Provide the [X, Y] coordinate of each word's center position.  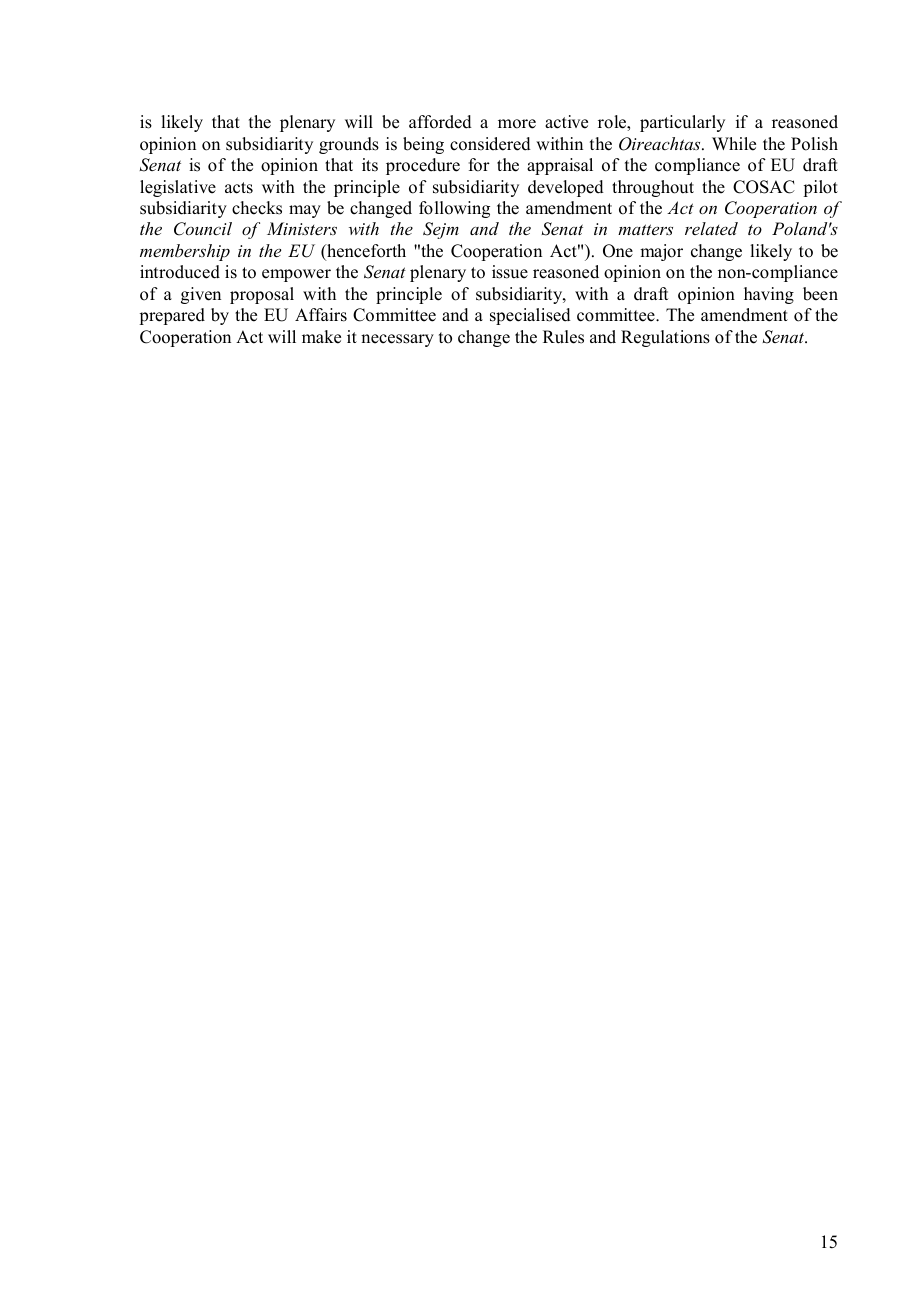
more [517, 124]
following [454, 209]
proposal [262, 295]
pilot [820, 188]
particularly [682, 123]
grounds [349, 145]
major [661, 252]
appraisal [560, 166]
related [711, 228]
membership [185, 252]
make [321, 337]
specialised [530, 316]
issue [510, 272]
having [769, 295]
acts [239, 188]
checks [257, 208]
